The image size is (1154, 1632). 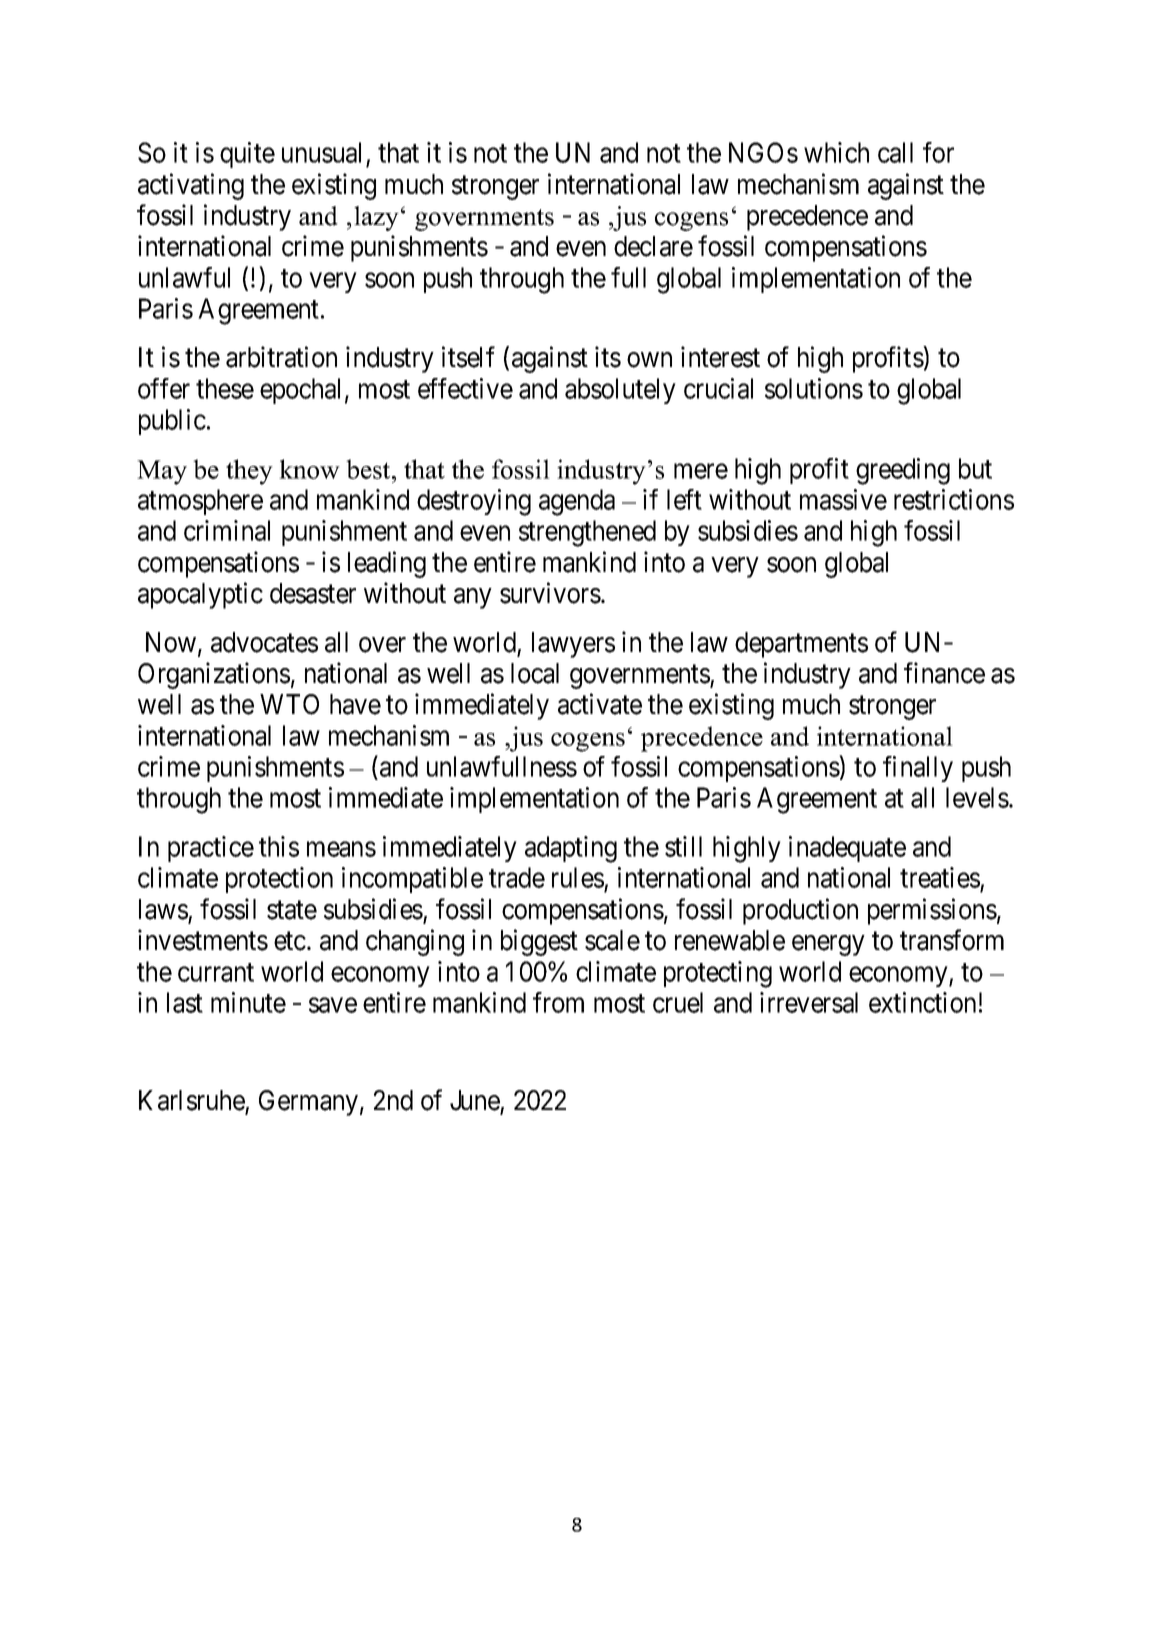 I want to click on but, so click(x=975, y=468).
